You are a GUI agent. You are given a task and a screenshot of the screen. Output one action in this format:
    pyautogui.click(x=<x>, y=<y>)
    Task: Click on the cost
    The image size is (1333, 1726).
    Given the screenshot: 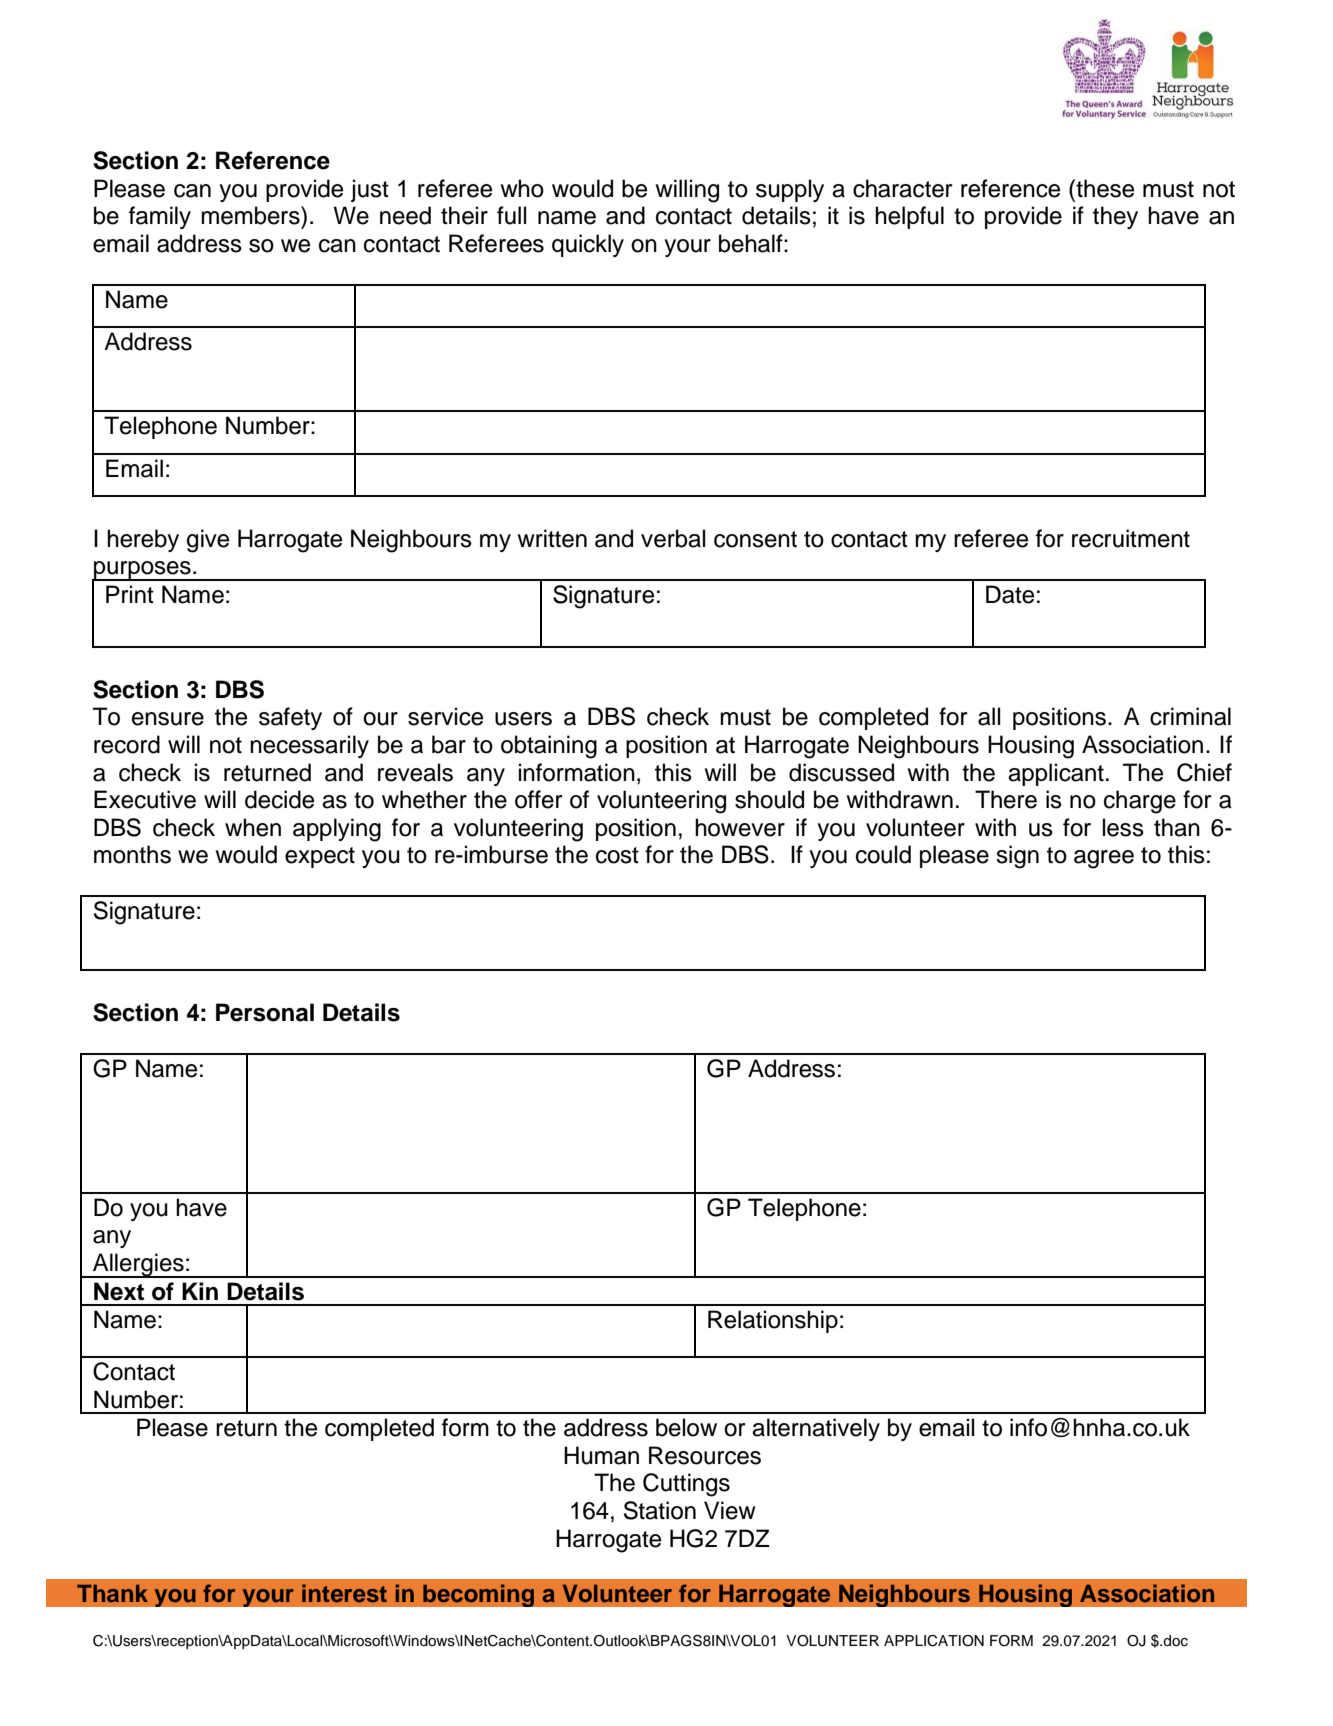 What is the action you would take?
    pyautogui.click(x=617, y=855)
